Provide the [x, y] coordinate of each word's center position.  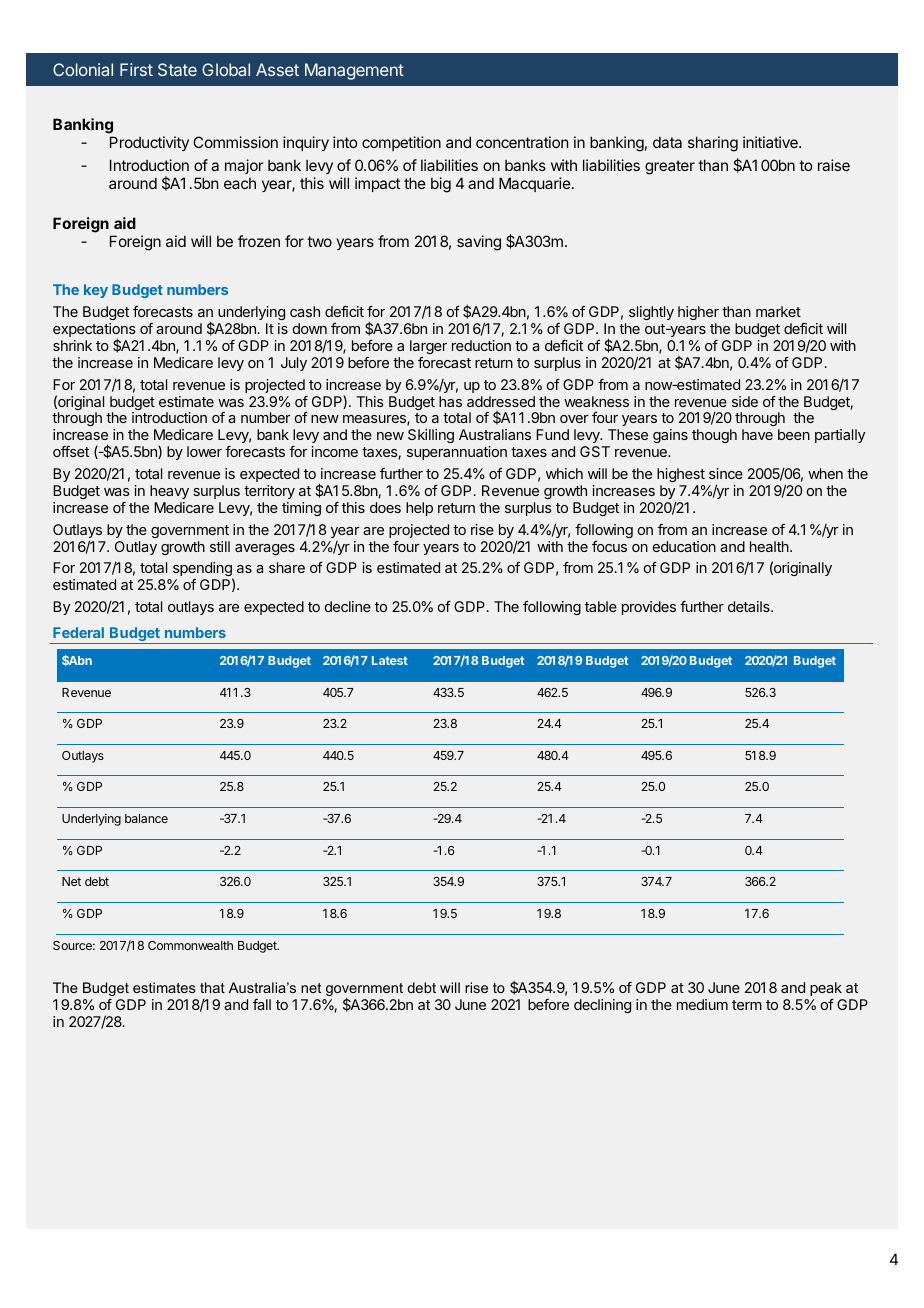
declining [602, 1006]
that [212, 987]
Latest [390, 660]
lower [204, 451]
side [745, 401]
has [450, 401]
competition [401, 143]
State [177, 69]
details [750, 606]
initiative [771, 142]
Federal [78, 632]
